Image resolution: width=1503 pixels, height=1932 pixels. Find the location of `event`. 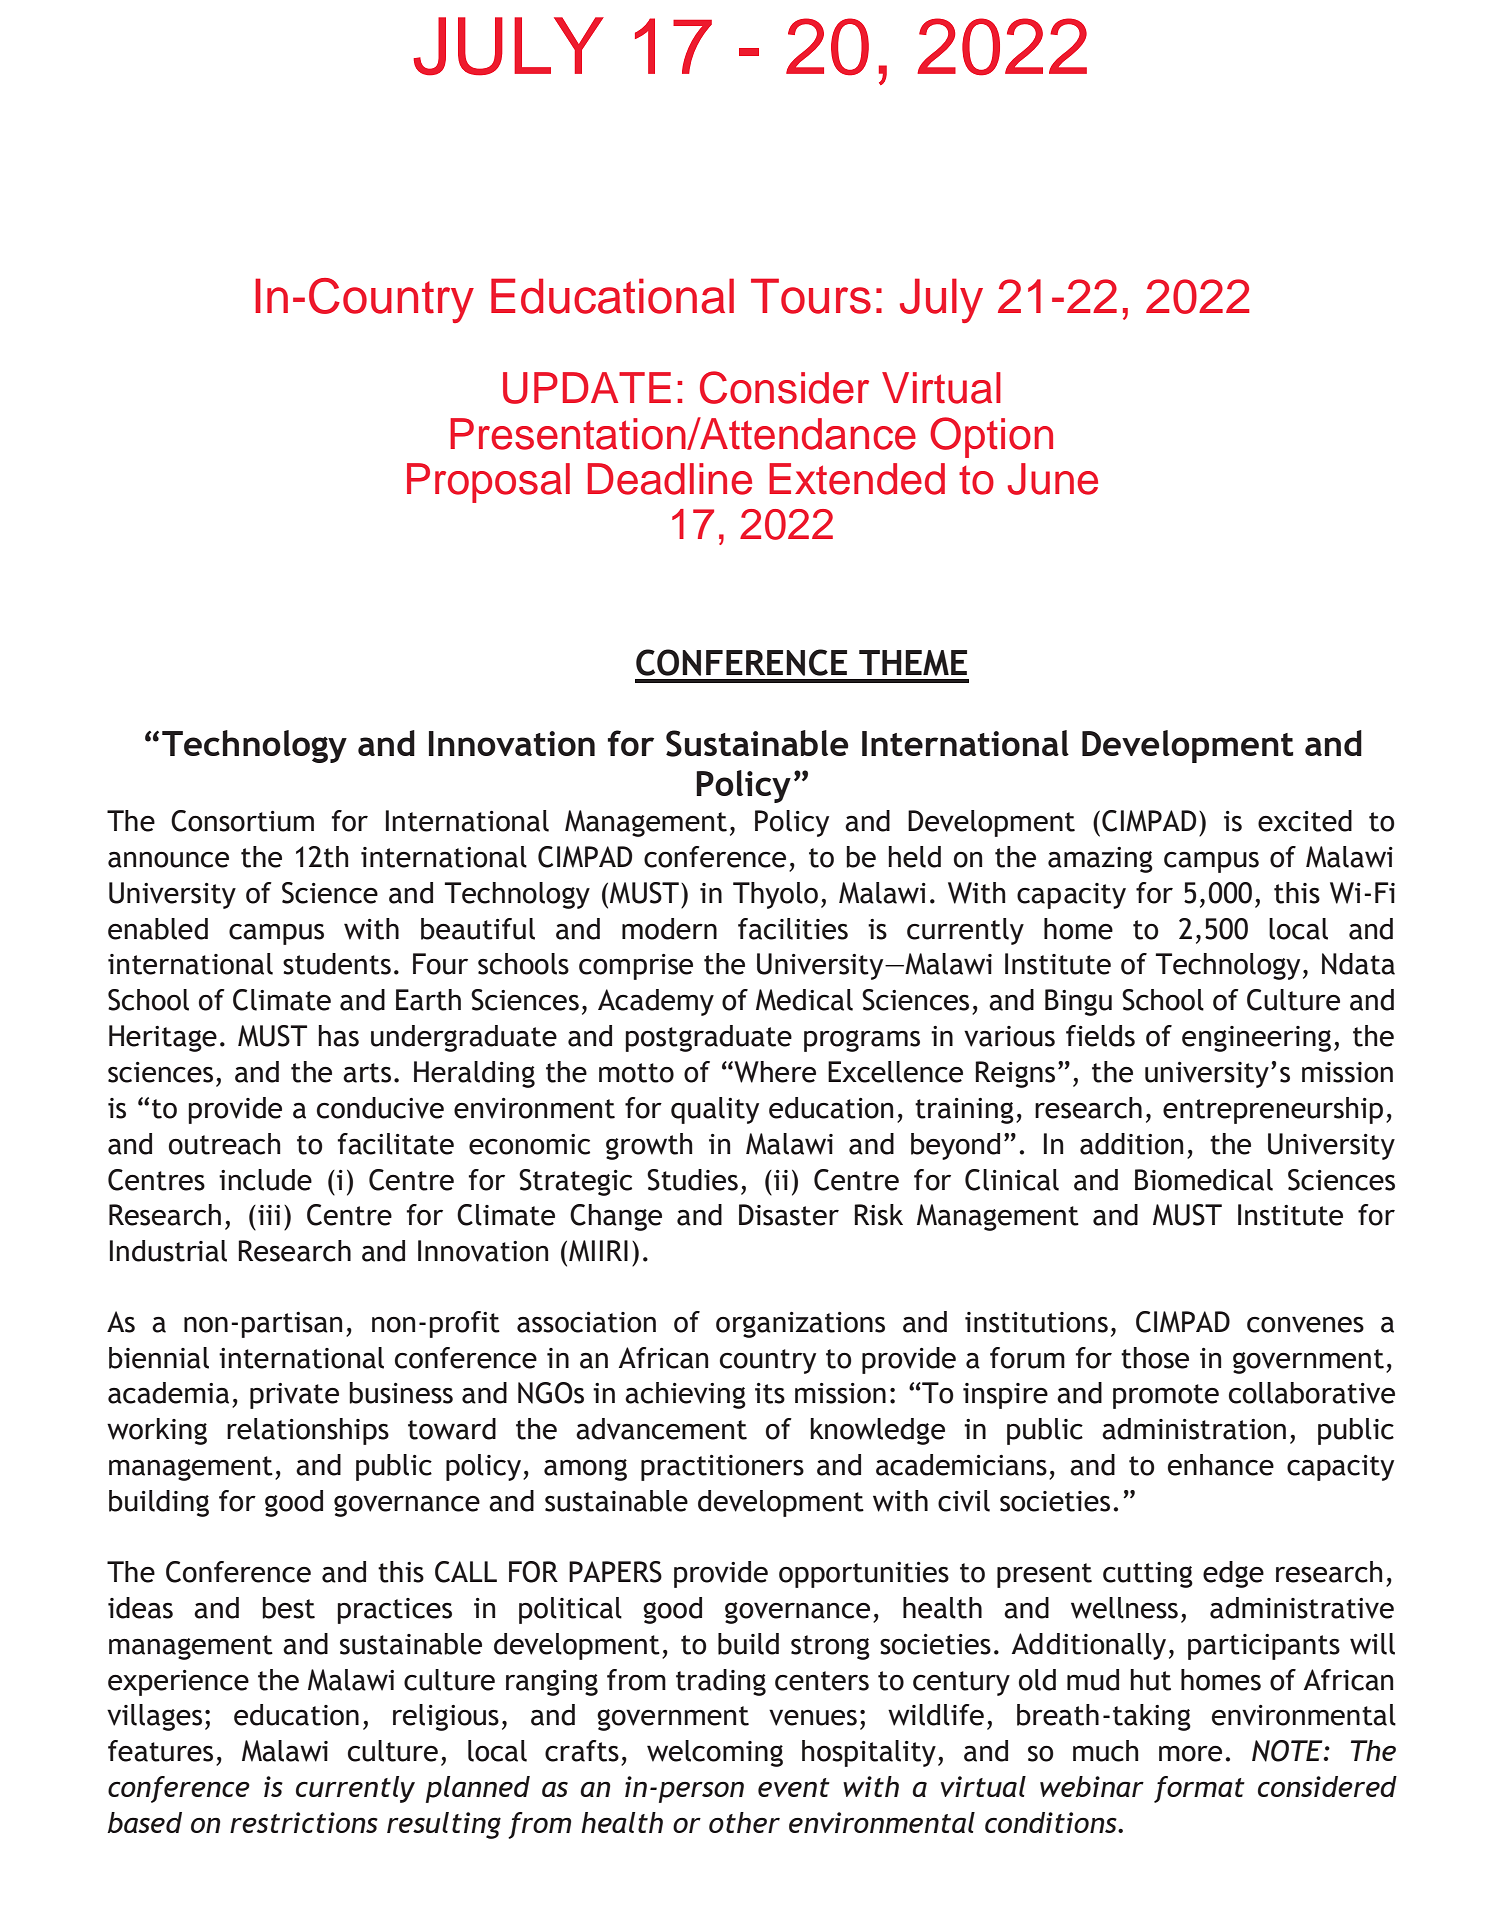

event is located at coordinates (794, 1787).
